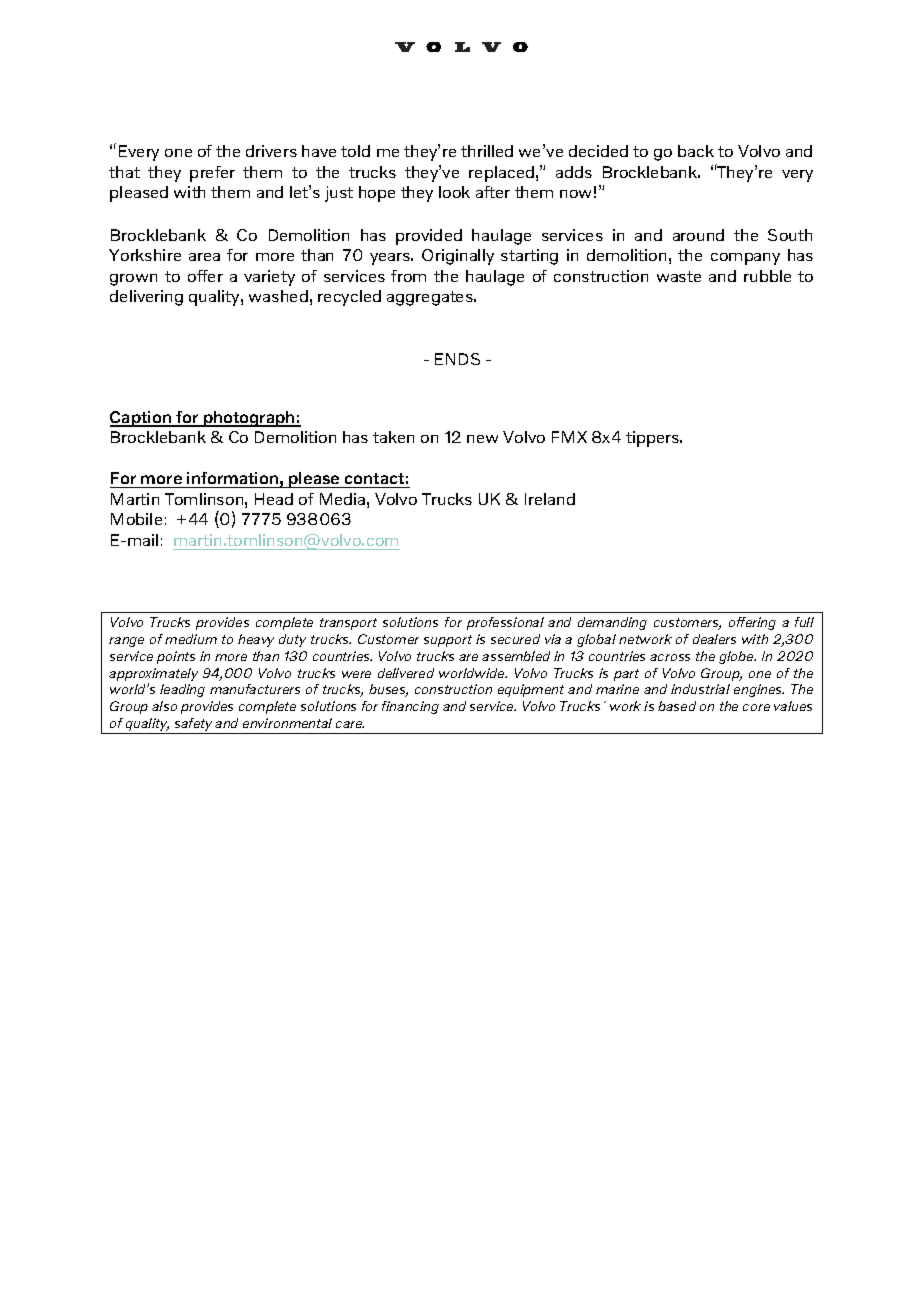  Describe the element at coordinates (164, 706) in the screenshot. I see `also` at that location.
